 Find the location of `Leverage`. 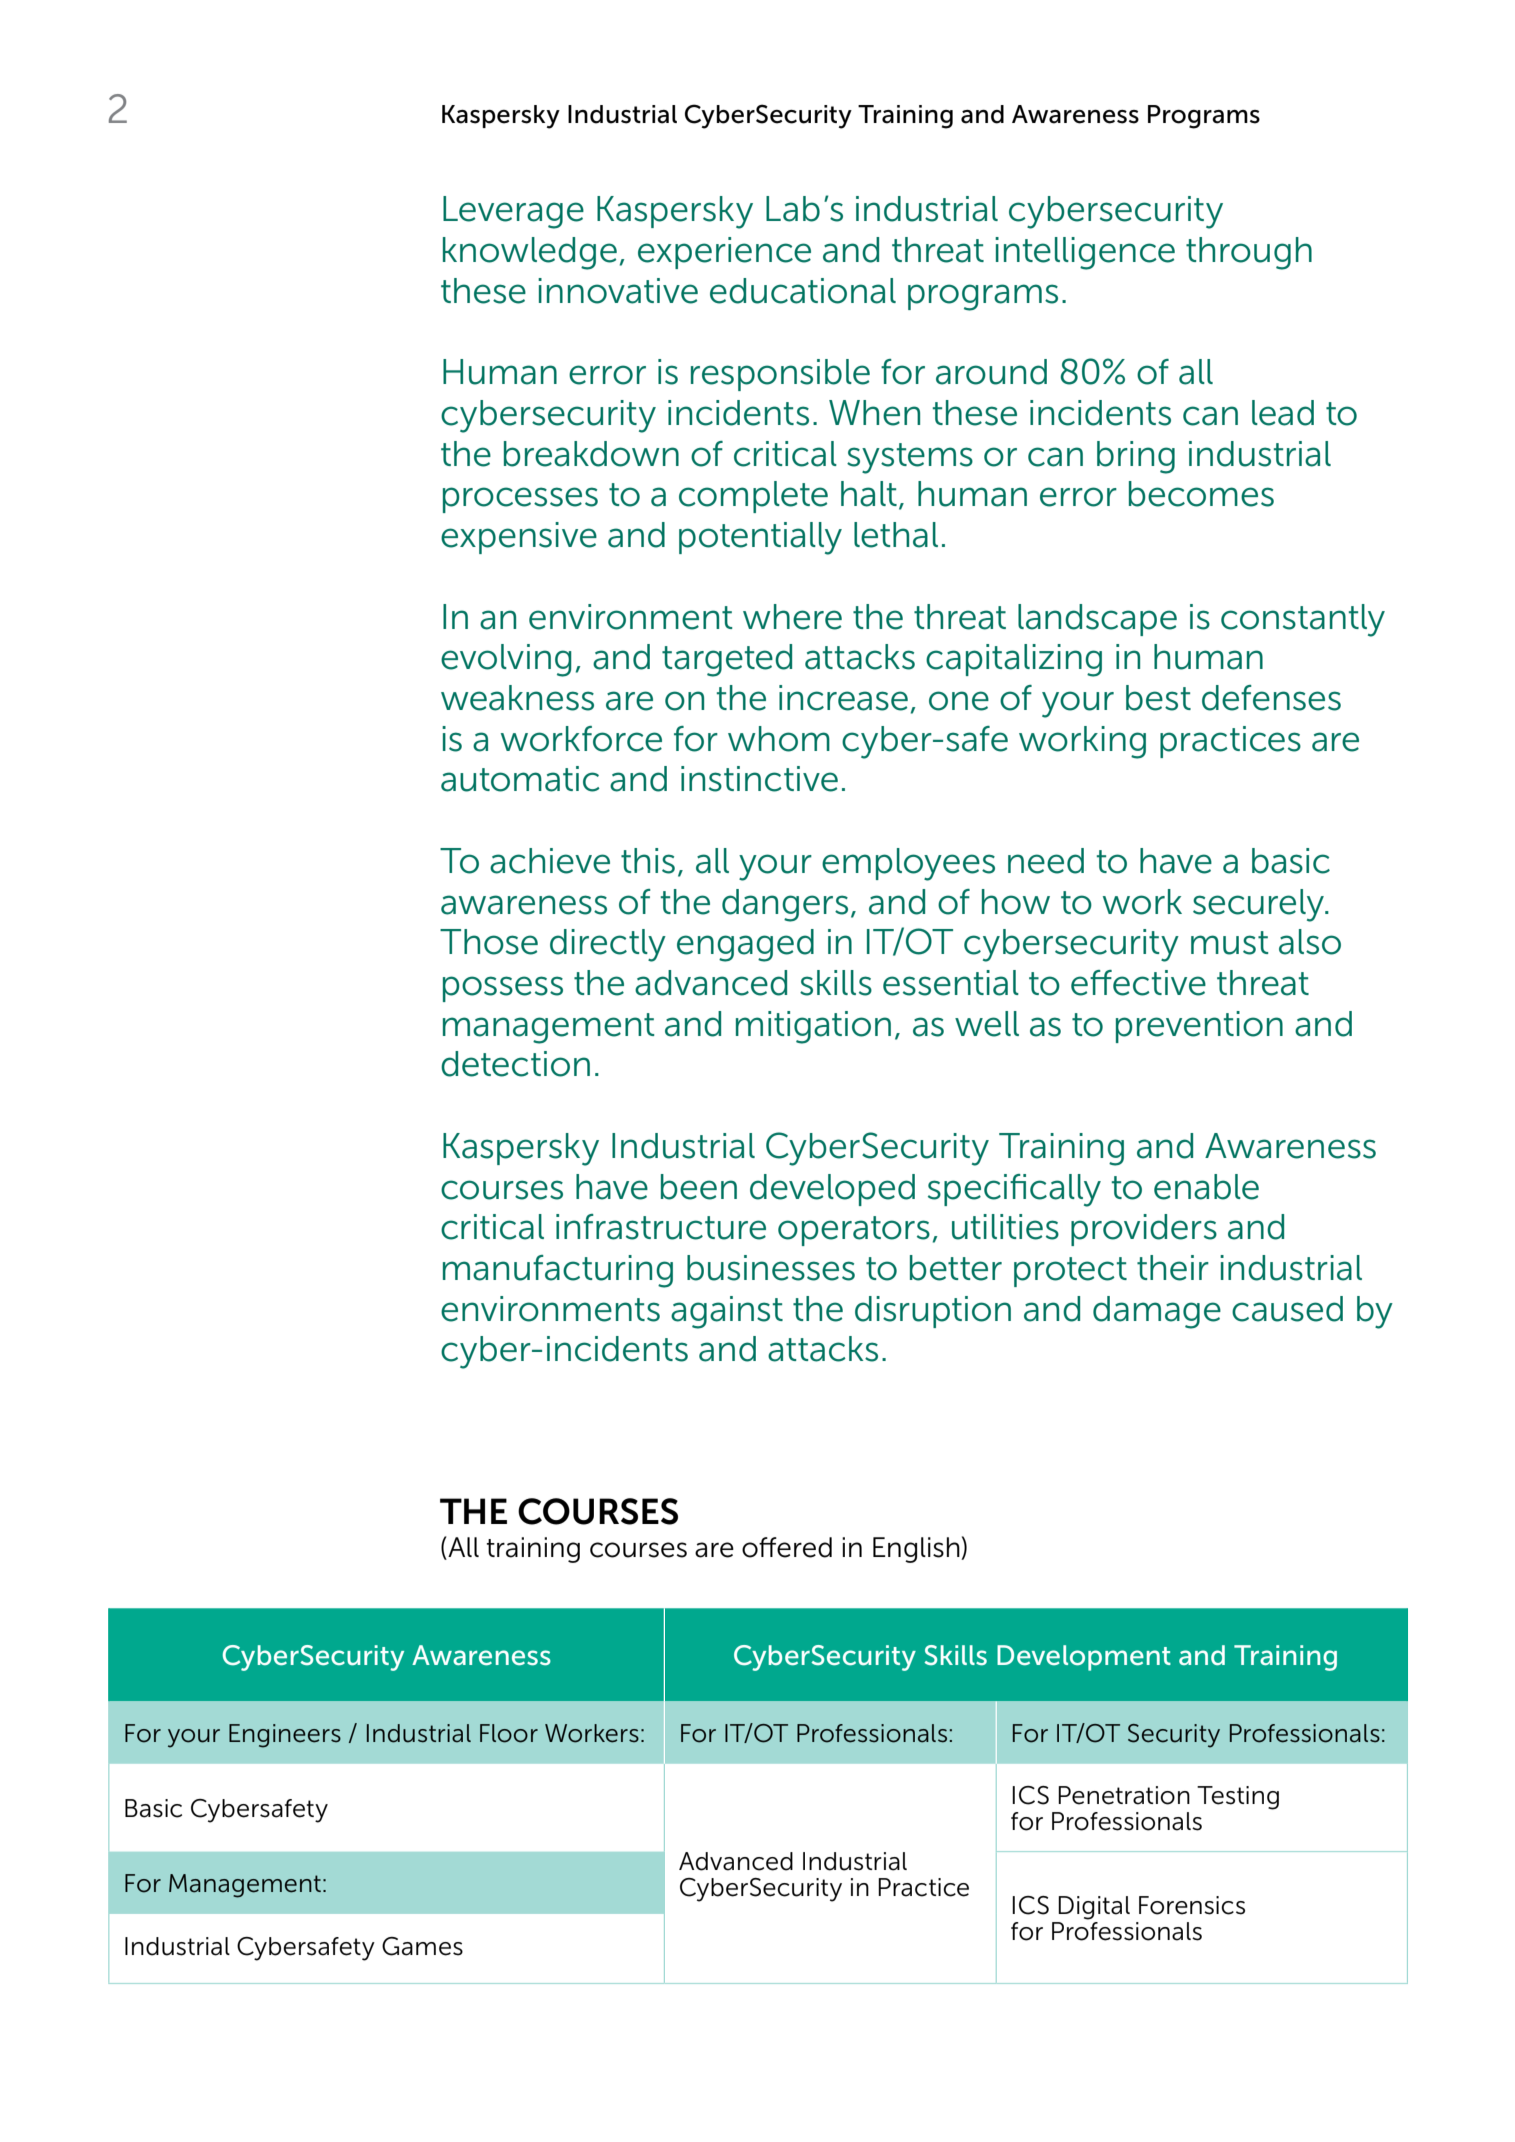

Leverage is located at coordinates (513, 212).
